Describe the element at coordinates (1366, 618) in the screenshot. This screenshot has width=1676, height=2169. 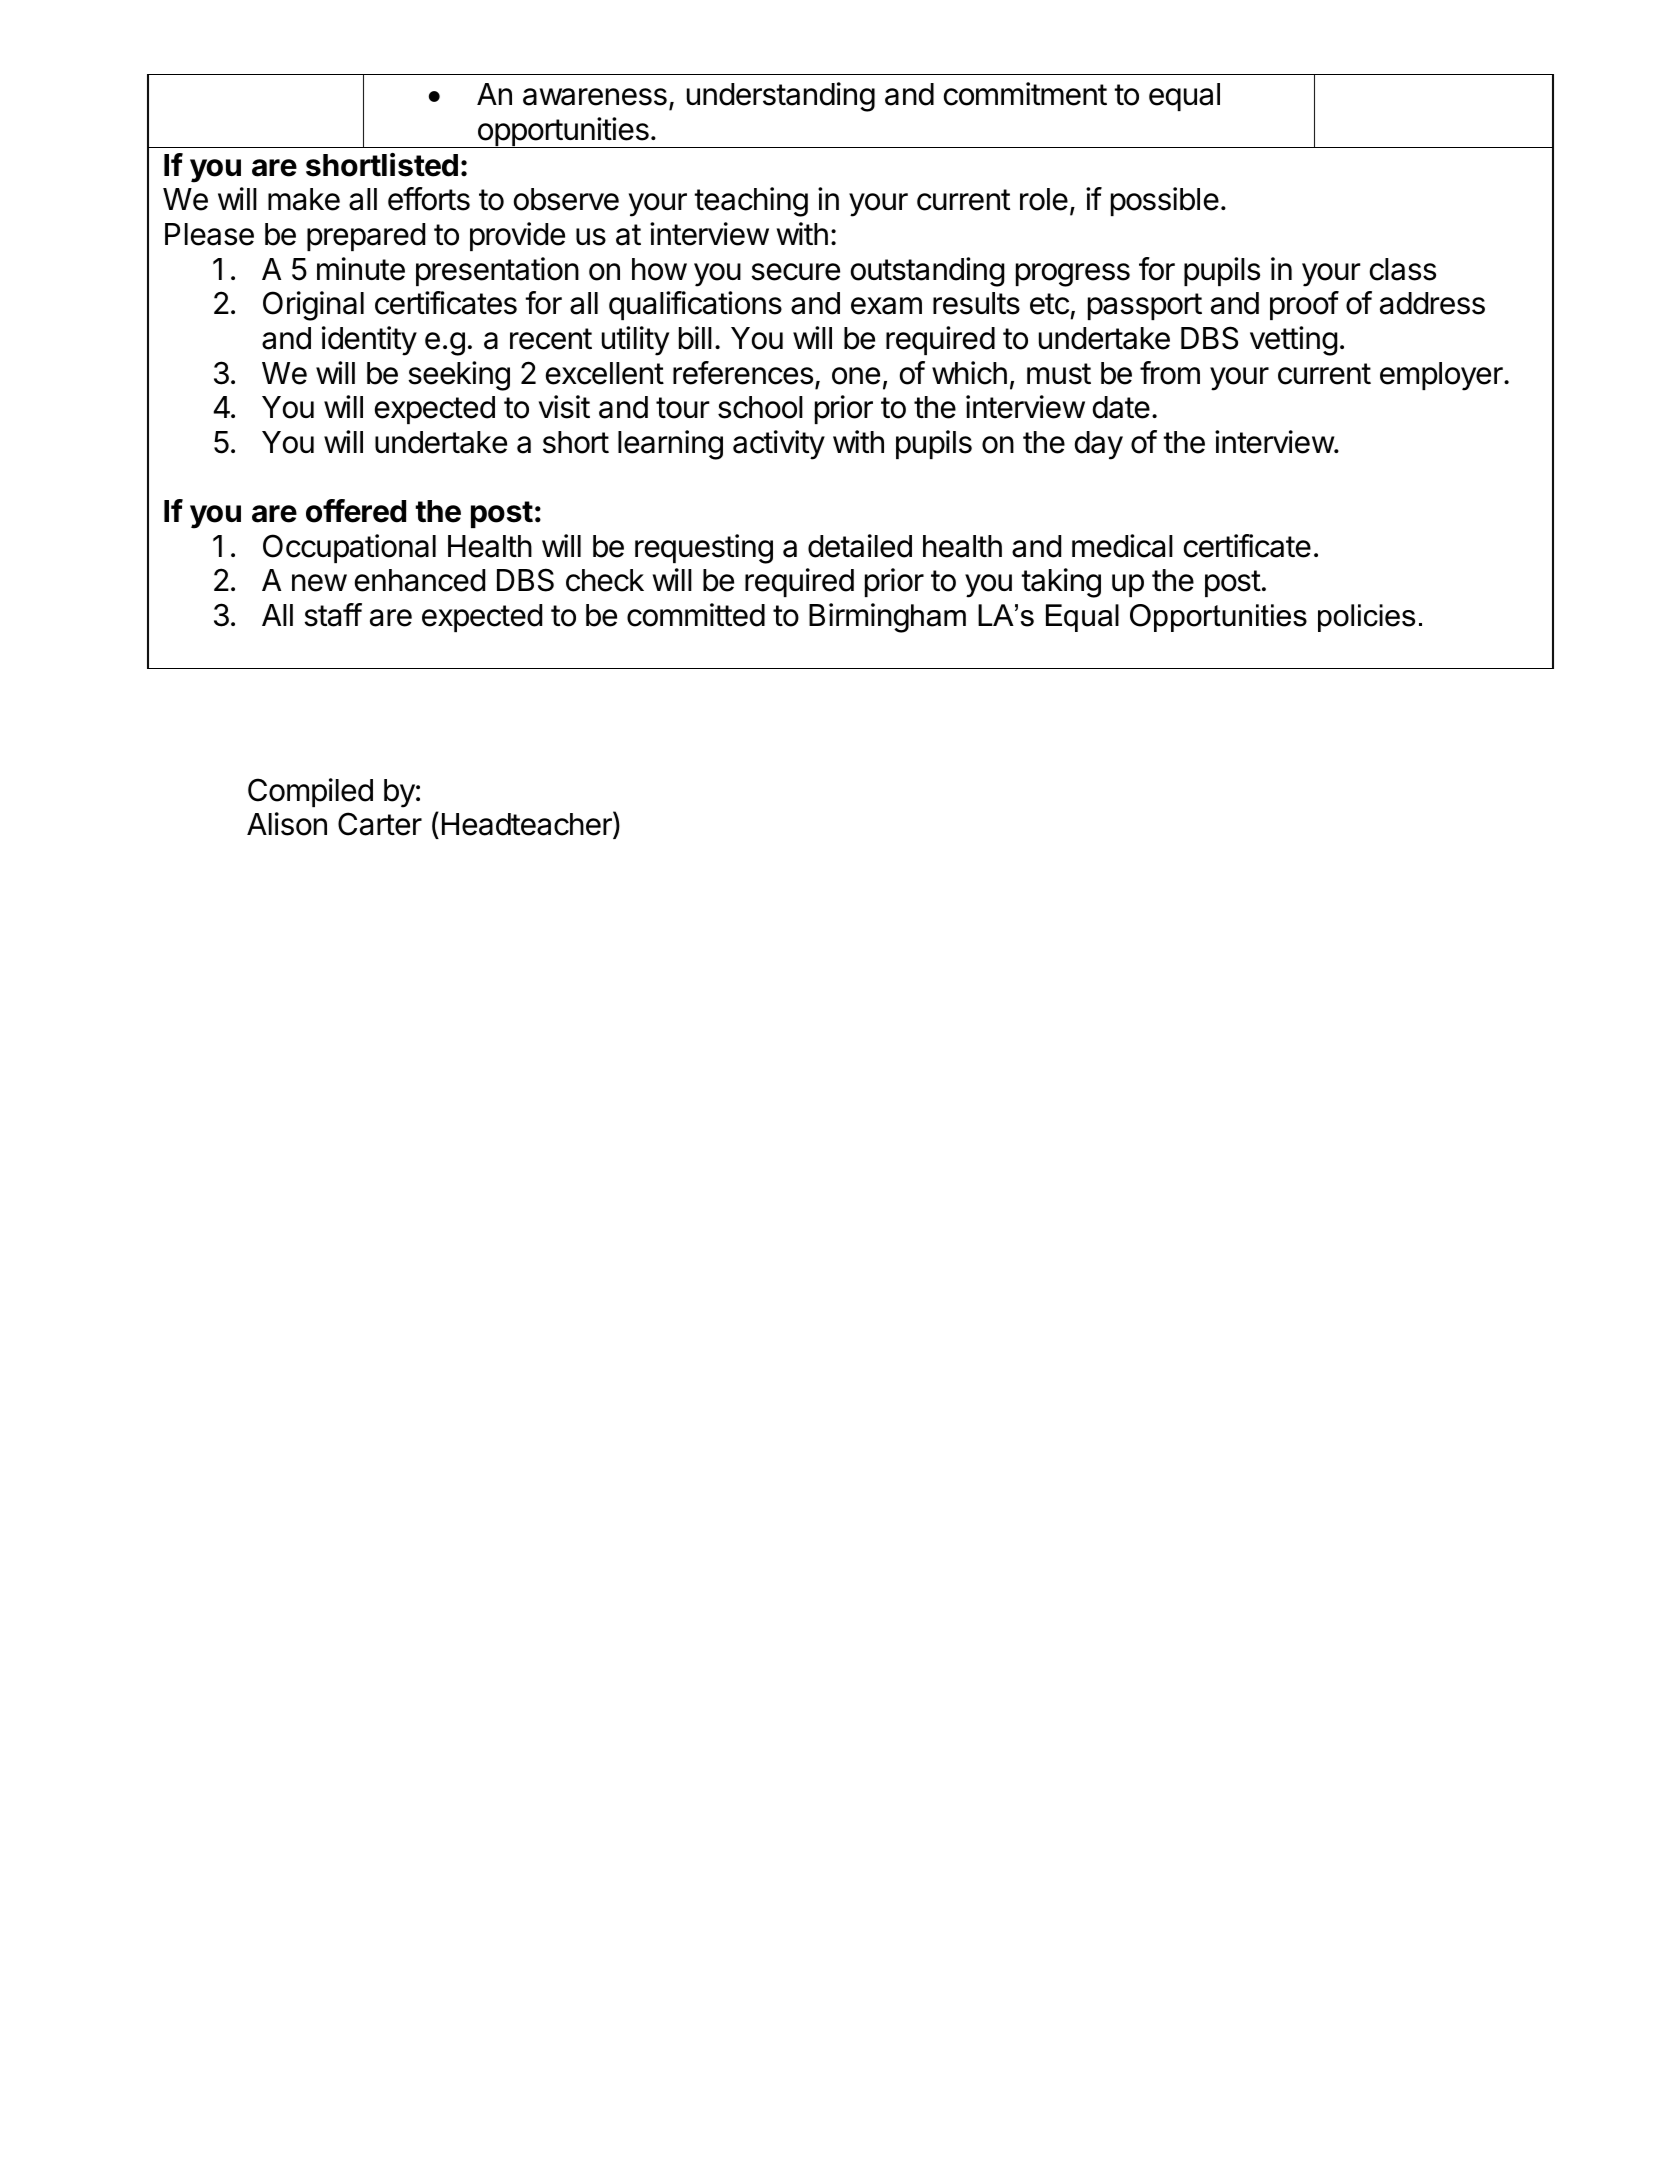
I see `policies` at that location.
